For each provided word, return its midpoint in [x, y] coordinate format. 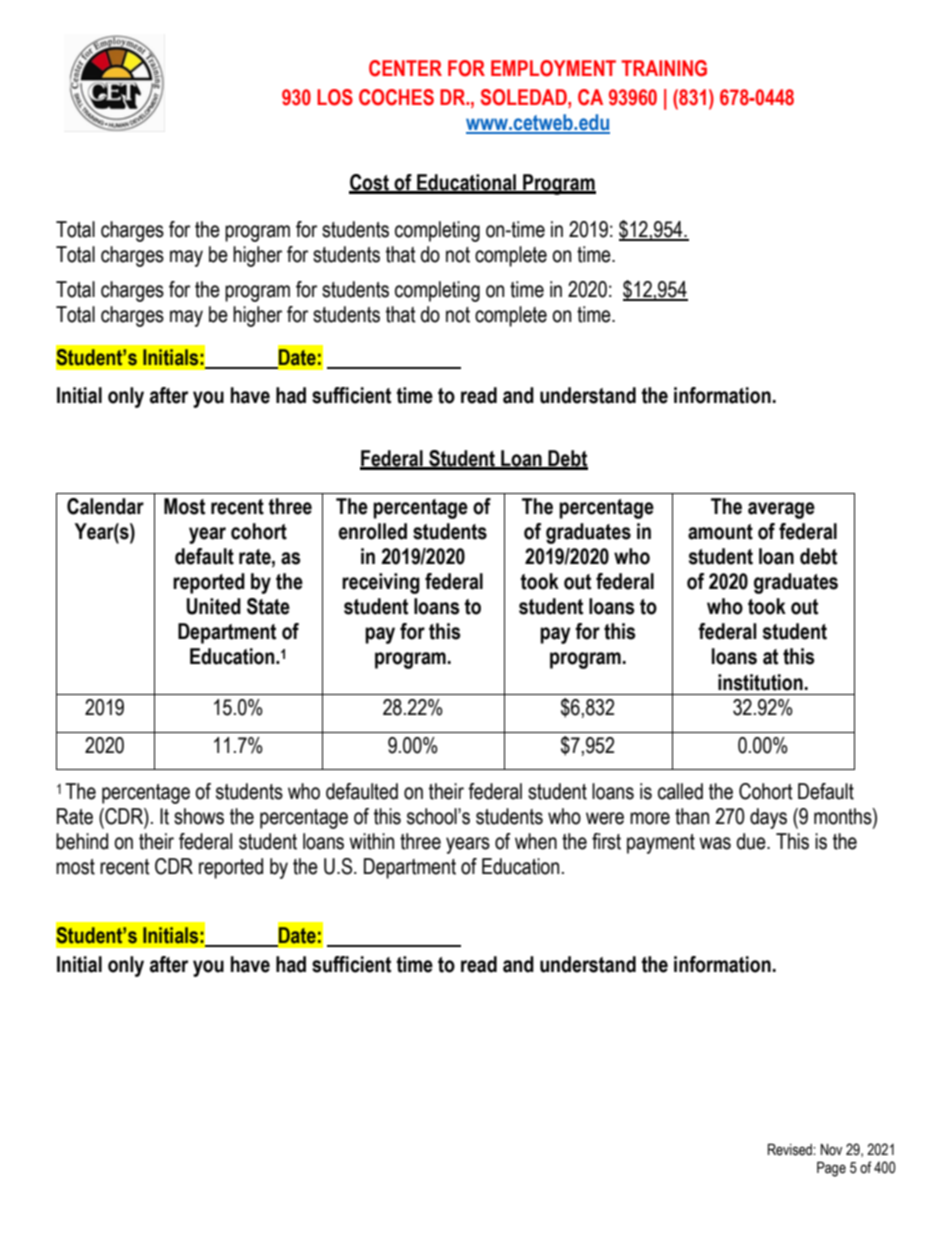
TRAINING [664, 68]
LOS [335, 97]
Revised [791, 1150]
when [536, 841]
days [768, 818]
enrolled [372, 531]
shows [199, 816]
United [214, 606]
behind [82, 841]
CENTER [405, 68]
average [781, 510]
